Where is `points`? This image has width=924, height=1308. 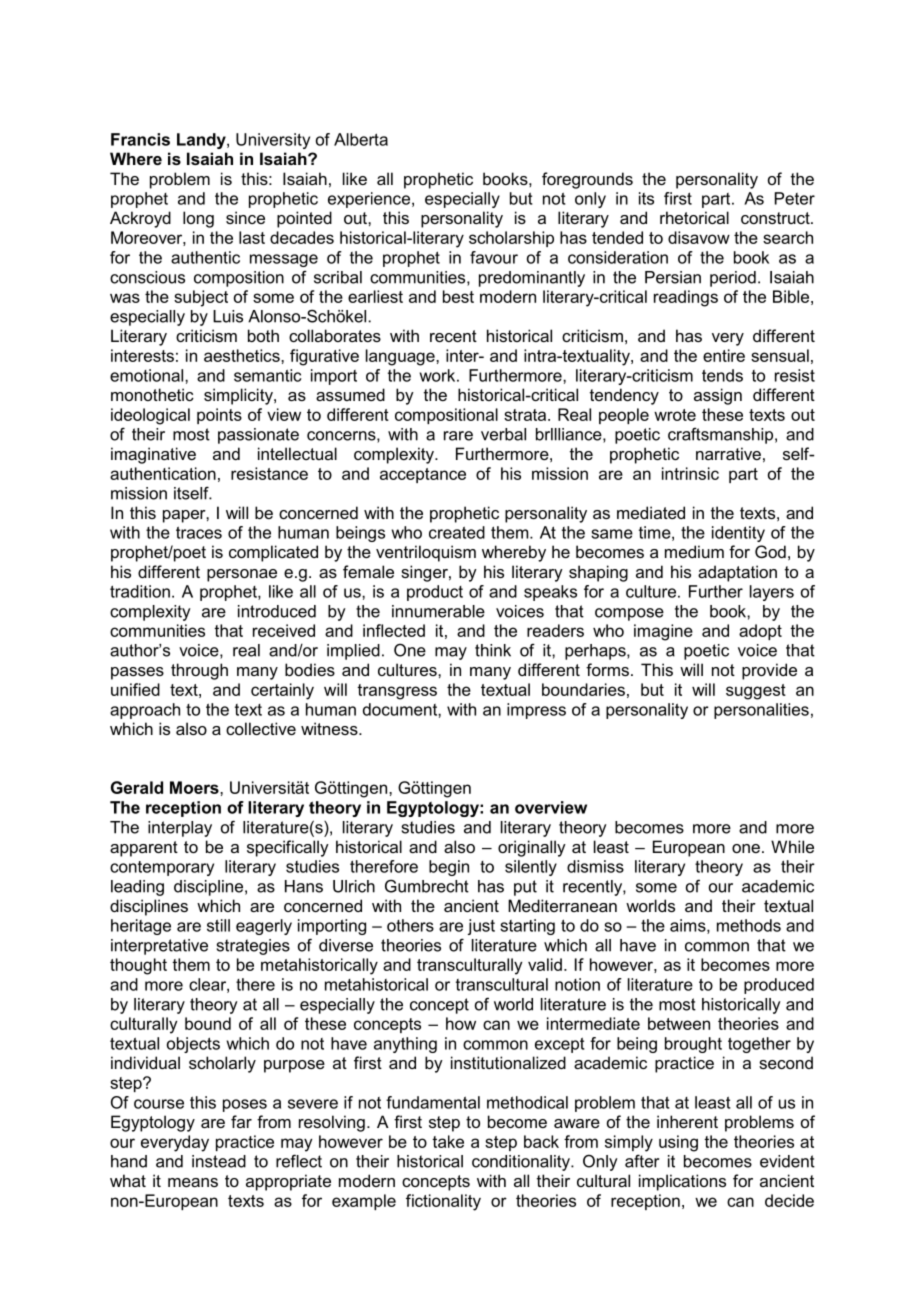 points is located at coordinates (219, 416).
